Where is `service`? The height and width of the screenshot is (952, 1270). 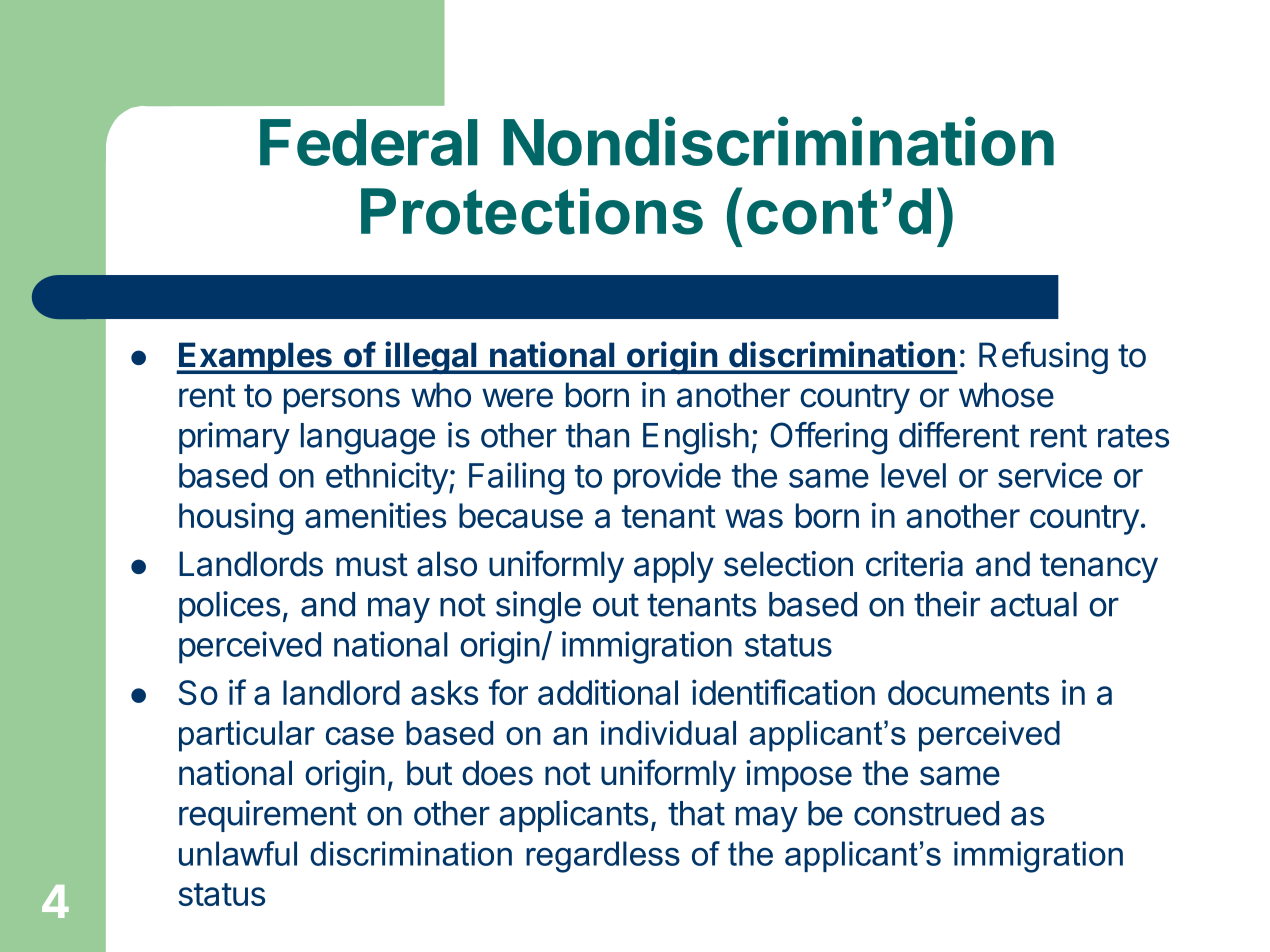 service is located at coordinates (1050, 475).
